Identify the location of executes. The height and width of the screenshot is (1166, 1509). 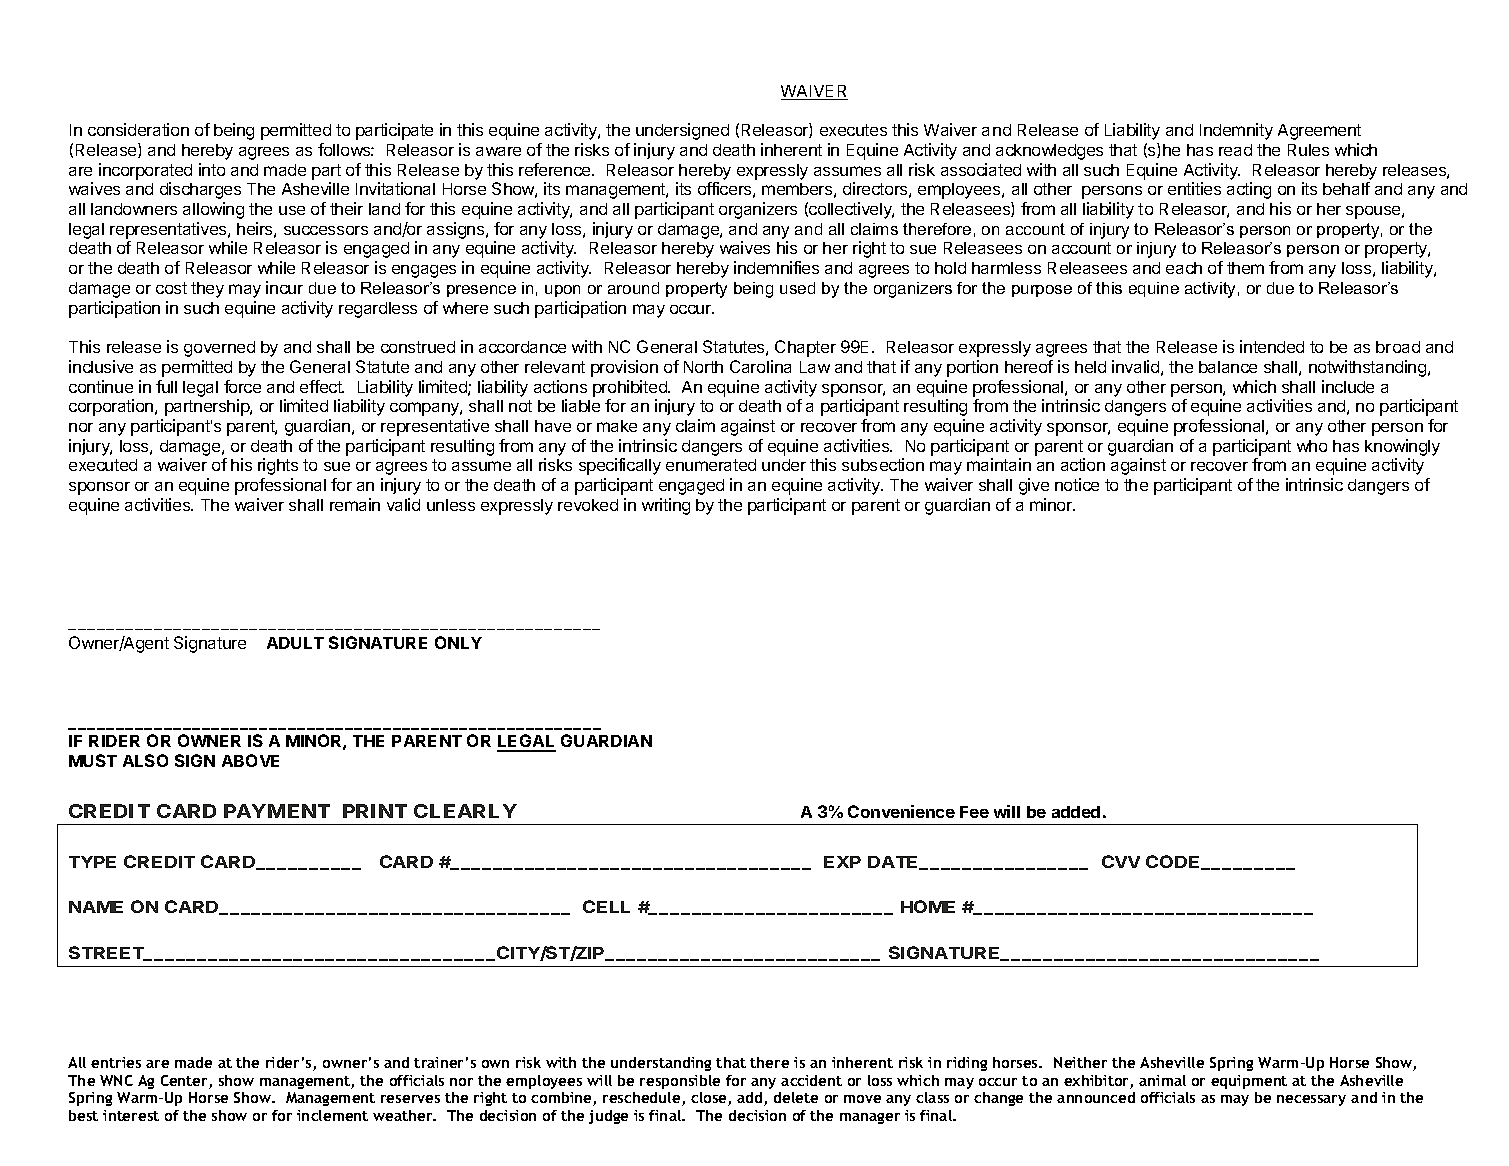
(853, 130).
